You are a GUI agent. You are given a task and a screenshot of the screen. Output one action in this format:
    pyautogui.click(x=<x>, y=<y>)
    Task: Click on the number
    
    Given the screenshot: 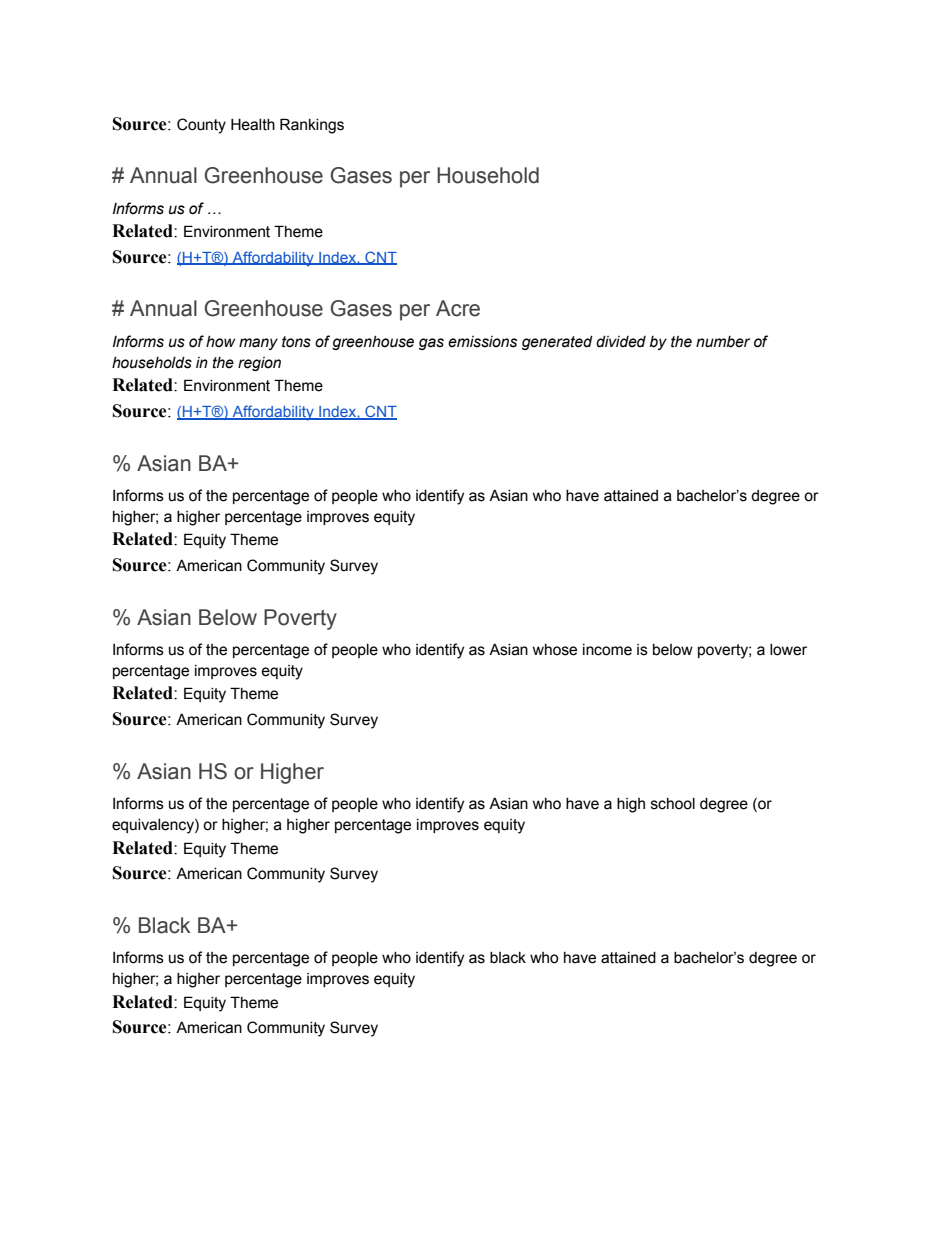 What is the action you would take?
    pyautogui.click(x=723, y=342)
